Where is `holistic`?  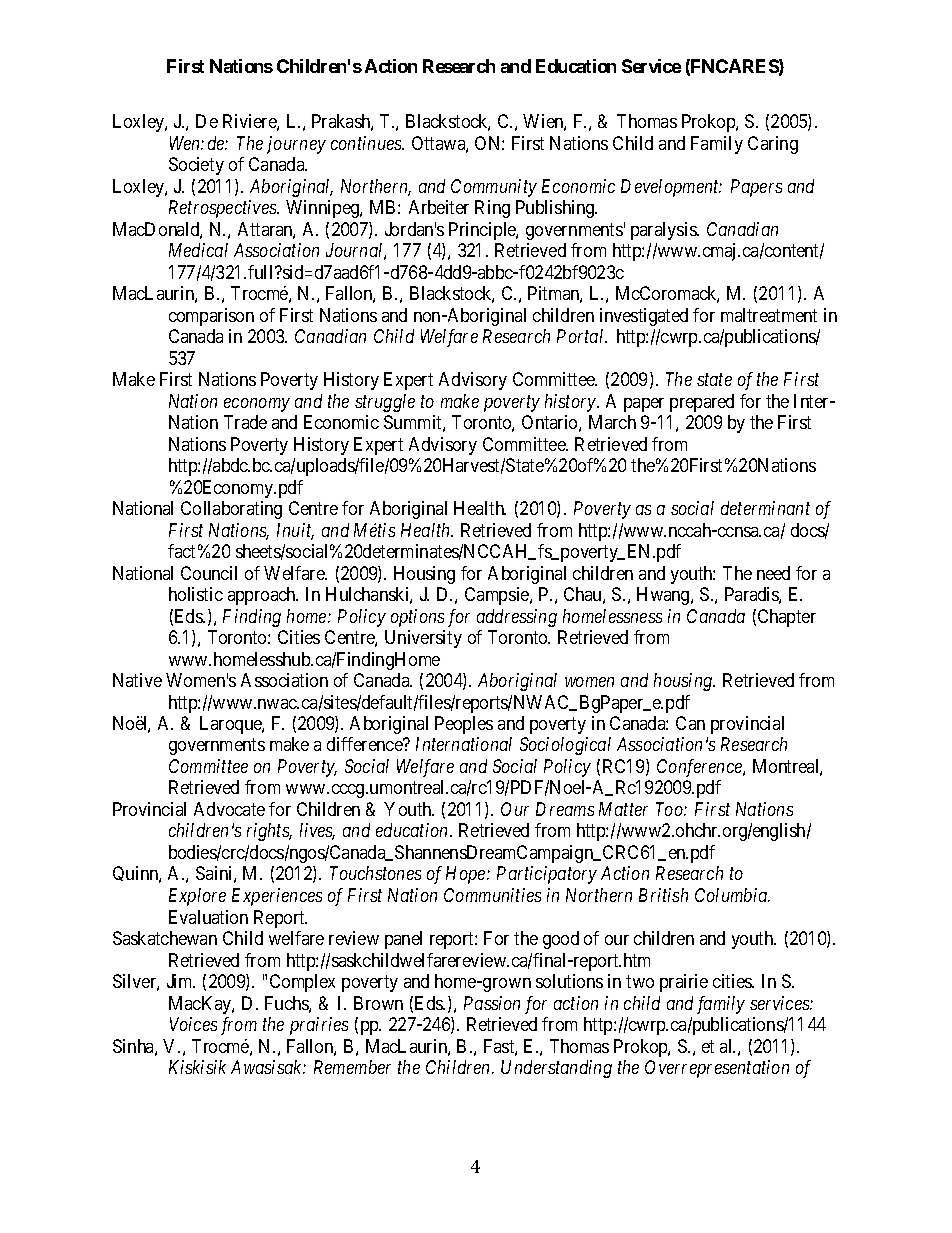 holistic is located at coordinates (196, 594).
